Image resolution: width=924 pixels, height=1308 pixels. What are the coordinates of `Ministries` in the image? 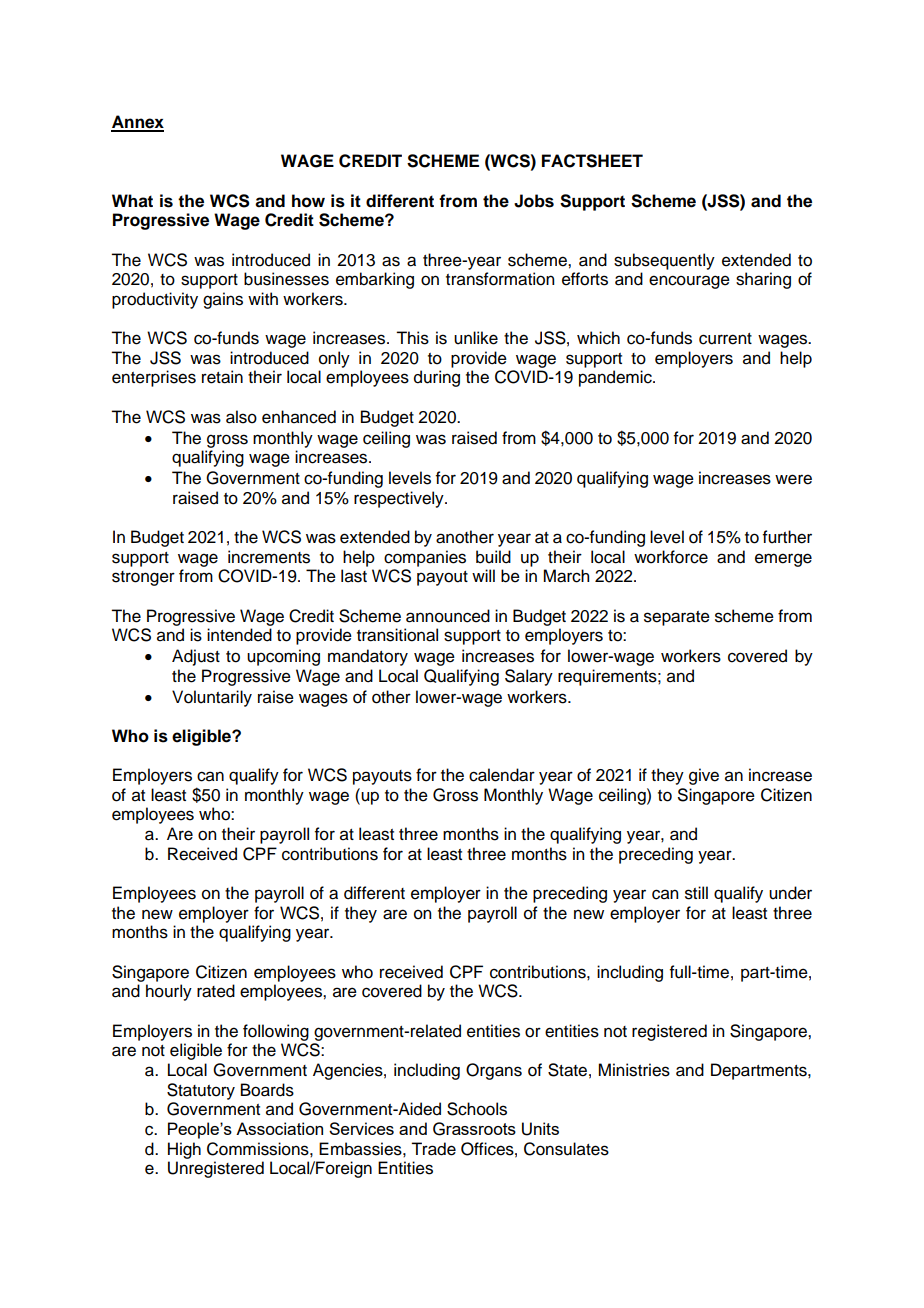 It's located at (634, 1070).
